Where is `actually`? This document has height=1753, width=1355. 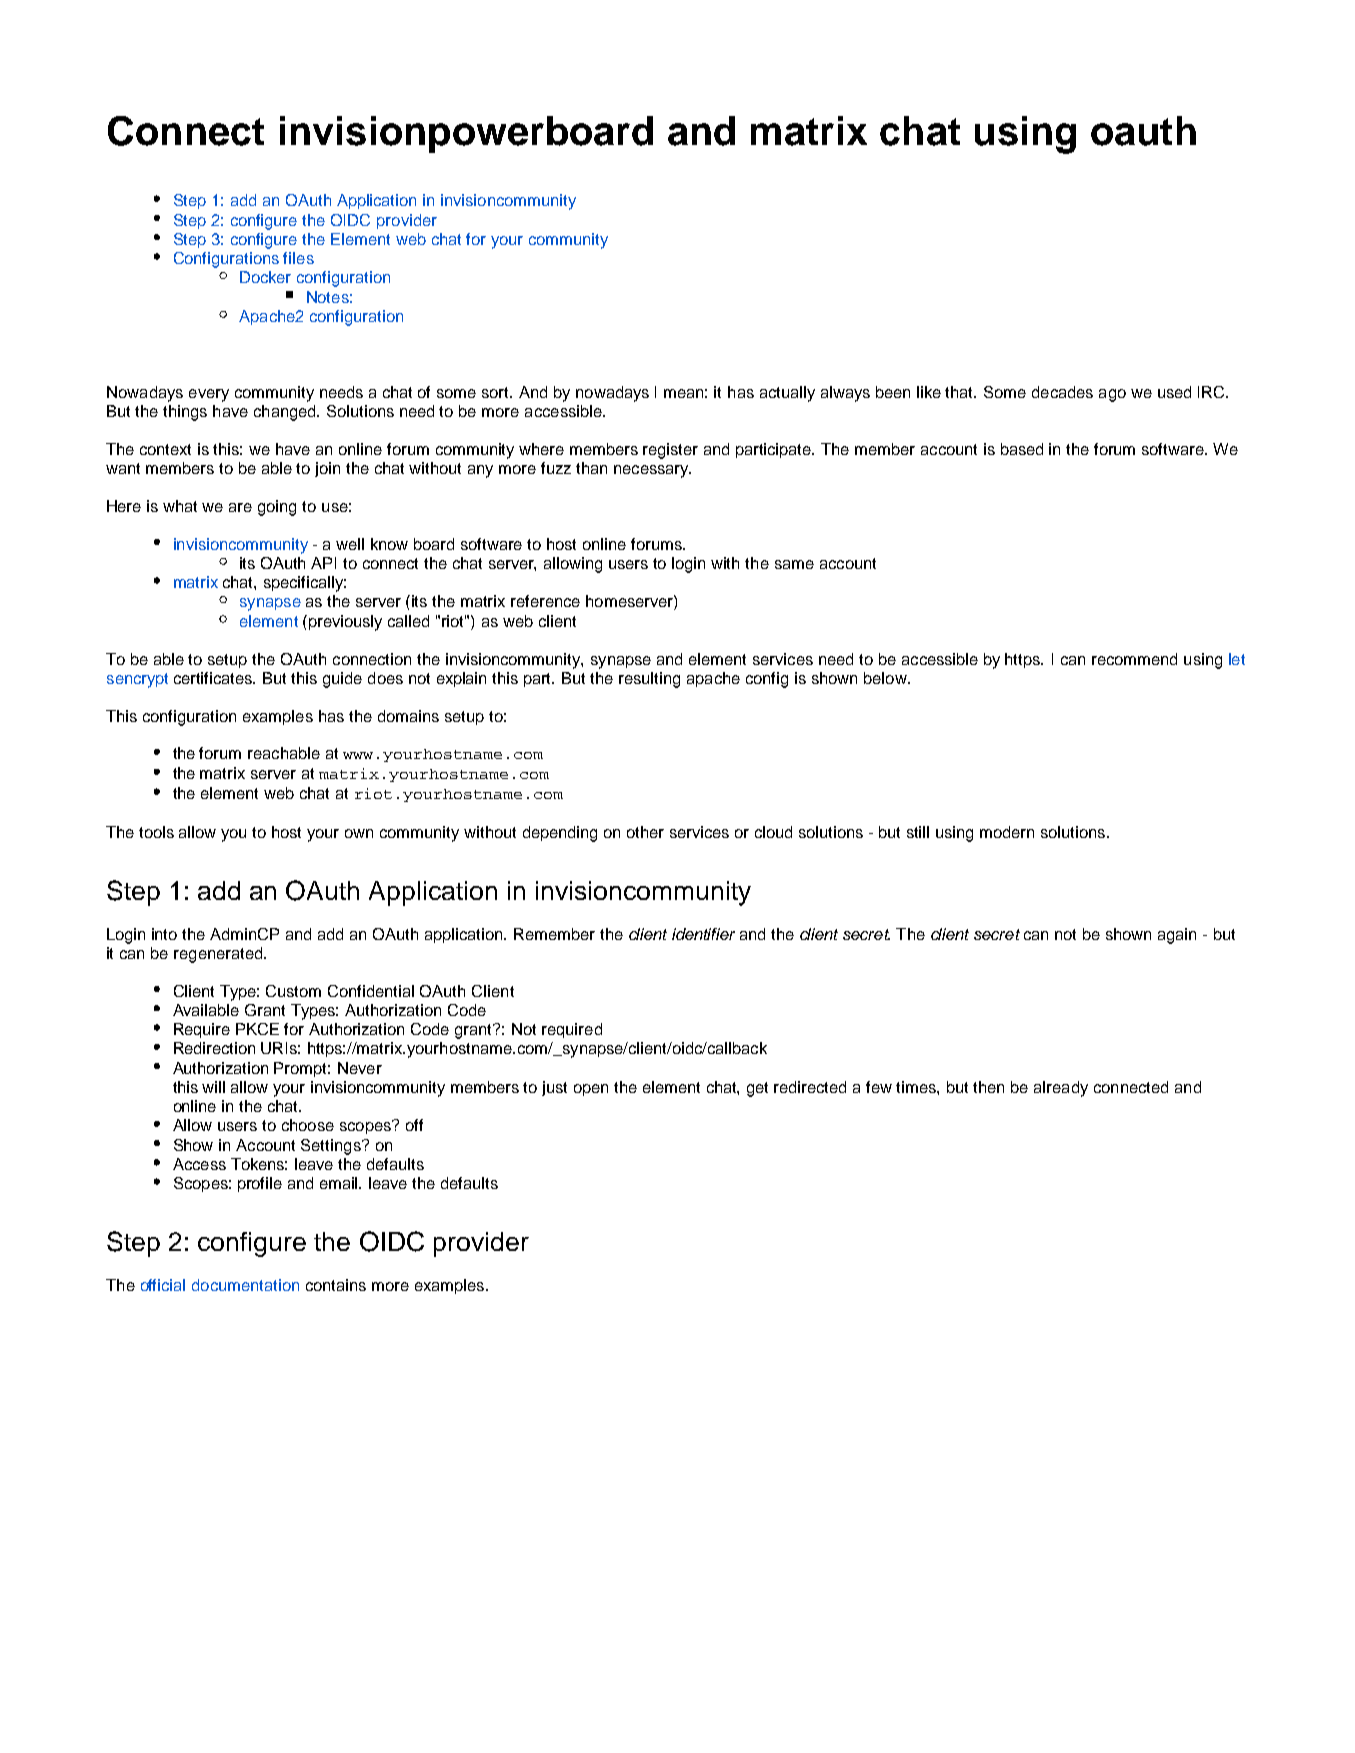
actually is located at coordinates (787, 394).
